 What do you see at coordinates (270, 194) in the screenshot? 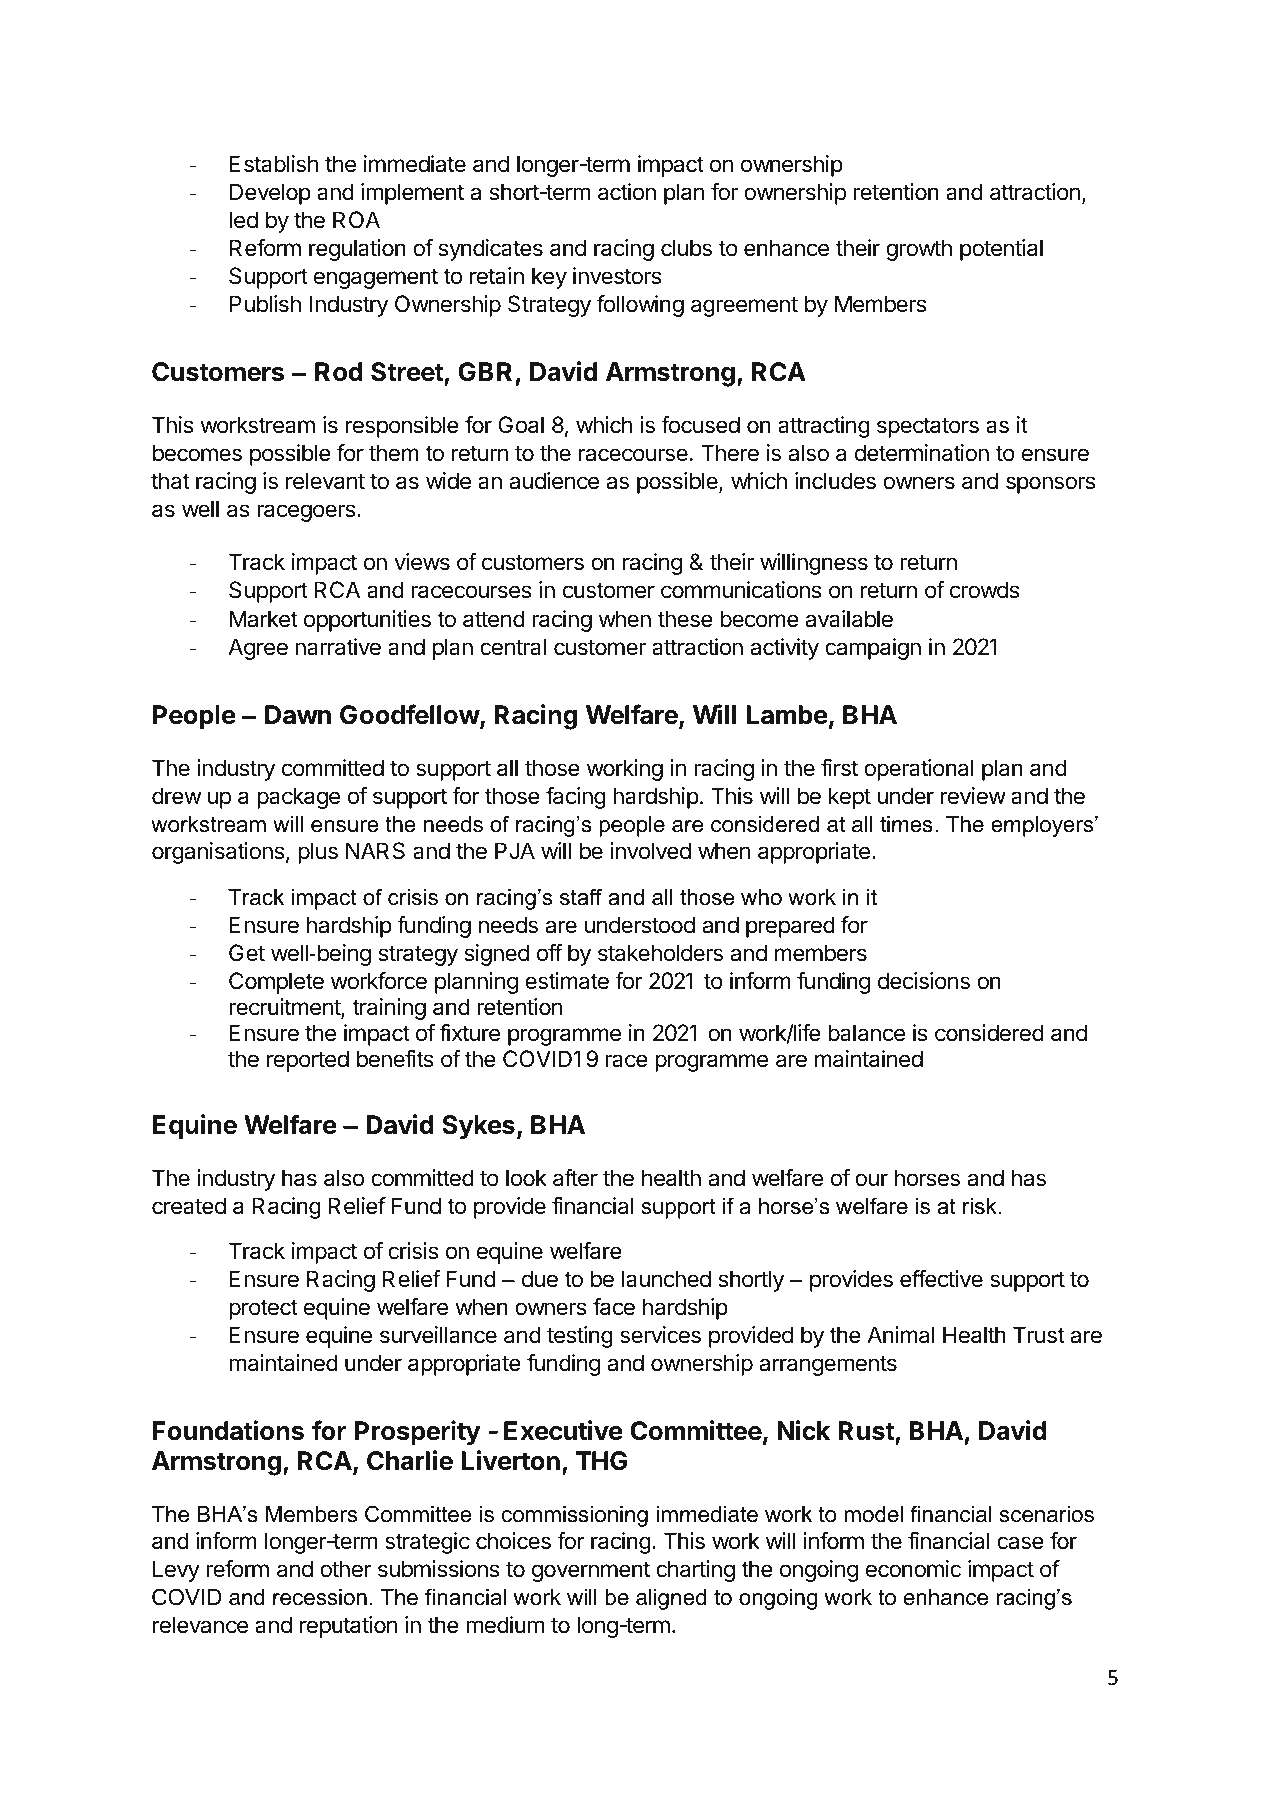
I see `Develop` at bounding box center [270, 194].
